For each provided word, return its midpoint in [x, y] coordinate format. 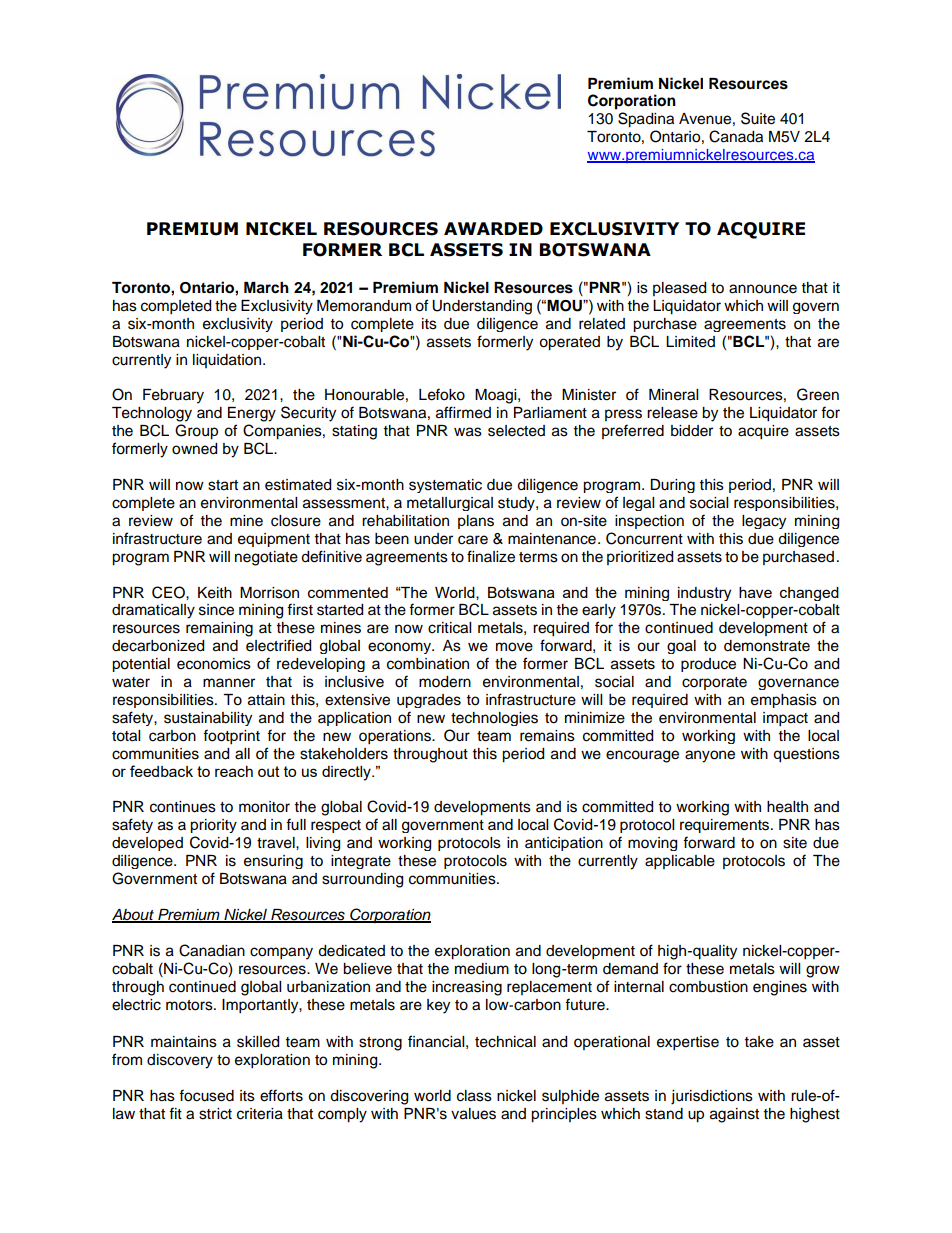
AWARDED [493, 228]
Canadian [212, 950]
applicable [680, 862]
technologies [494, 719]
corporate [714, 683]
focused [206, 1095]
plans [476, 522]
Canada [736, 136]
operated [569, 343]
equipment [274, 540]
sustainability [208, 719]
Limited [690, 342]
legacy [764, 522]
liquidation [228, 361]
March [266, 288]
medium [482, 969]
